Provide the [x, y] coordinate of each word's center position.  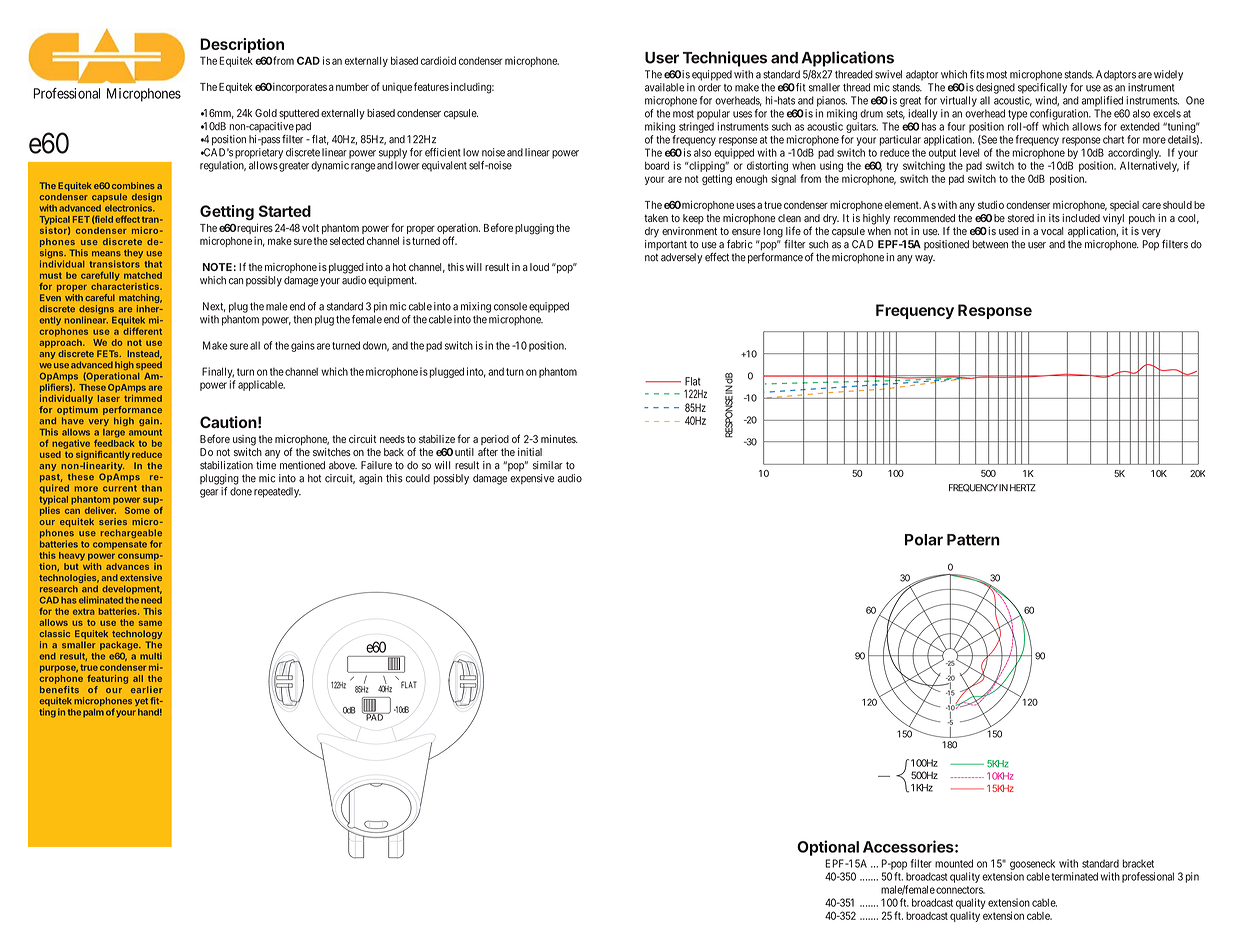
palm [93, 713]
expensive [532, 479]
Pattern [973, 540]
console [510, 306]
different [142, 330]
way [925, 259]
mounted [954, 863]
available [664, 87]
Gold [266, 113]
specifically [1042, 88]
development [132, 589]
